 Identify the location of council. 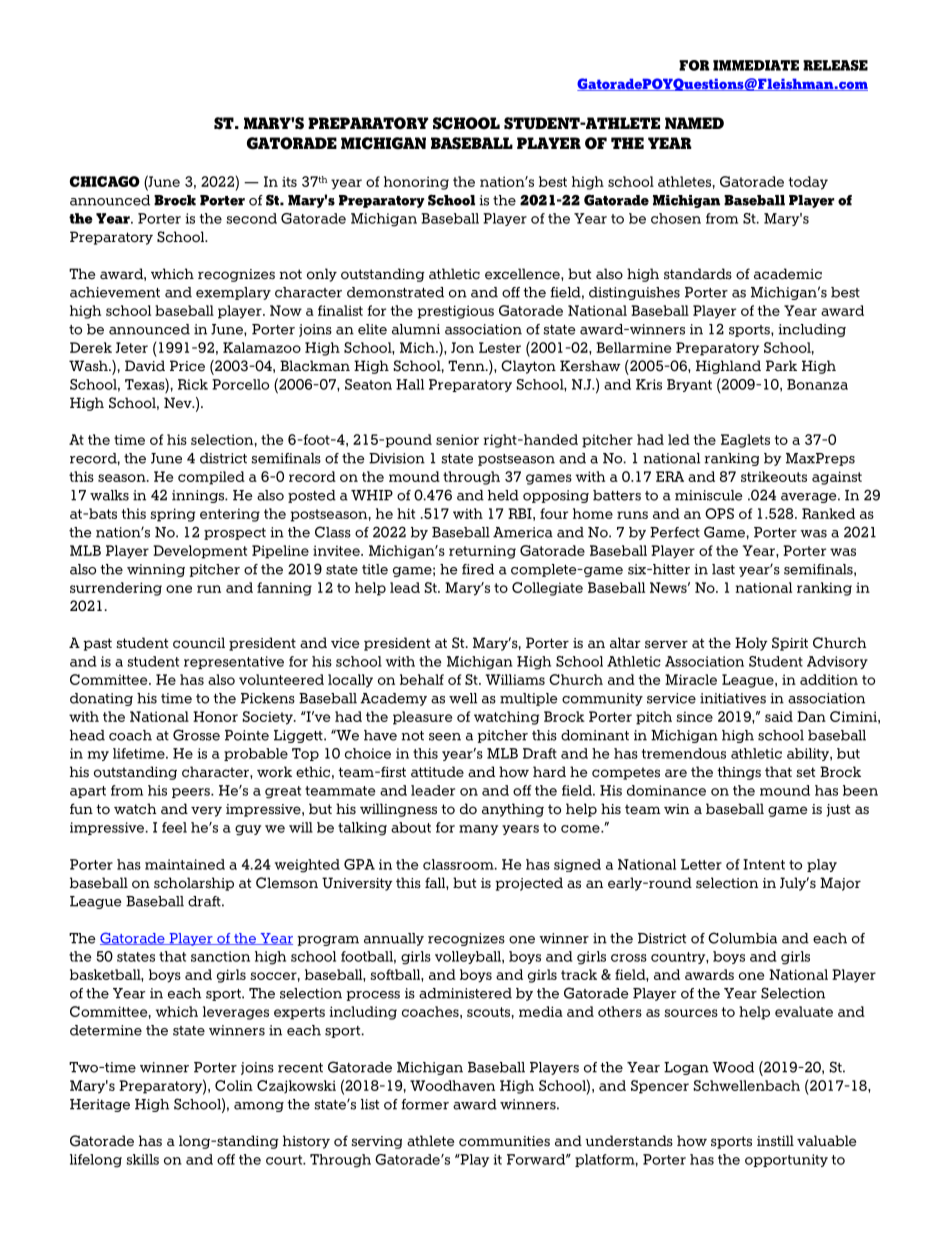
(199, 643).
